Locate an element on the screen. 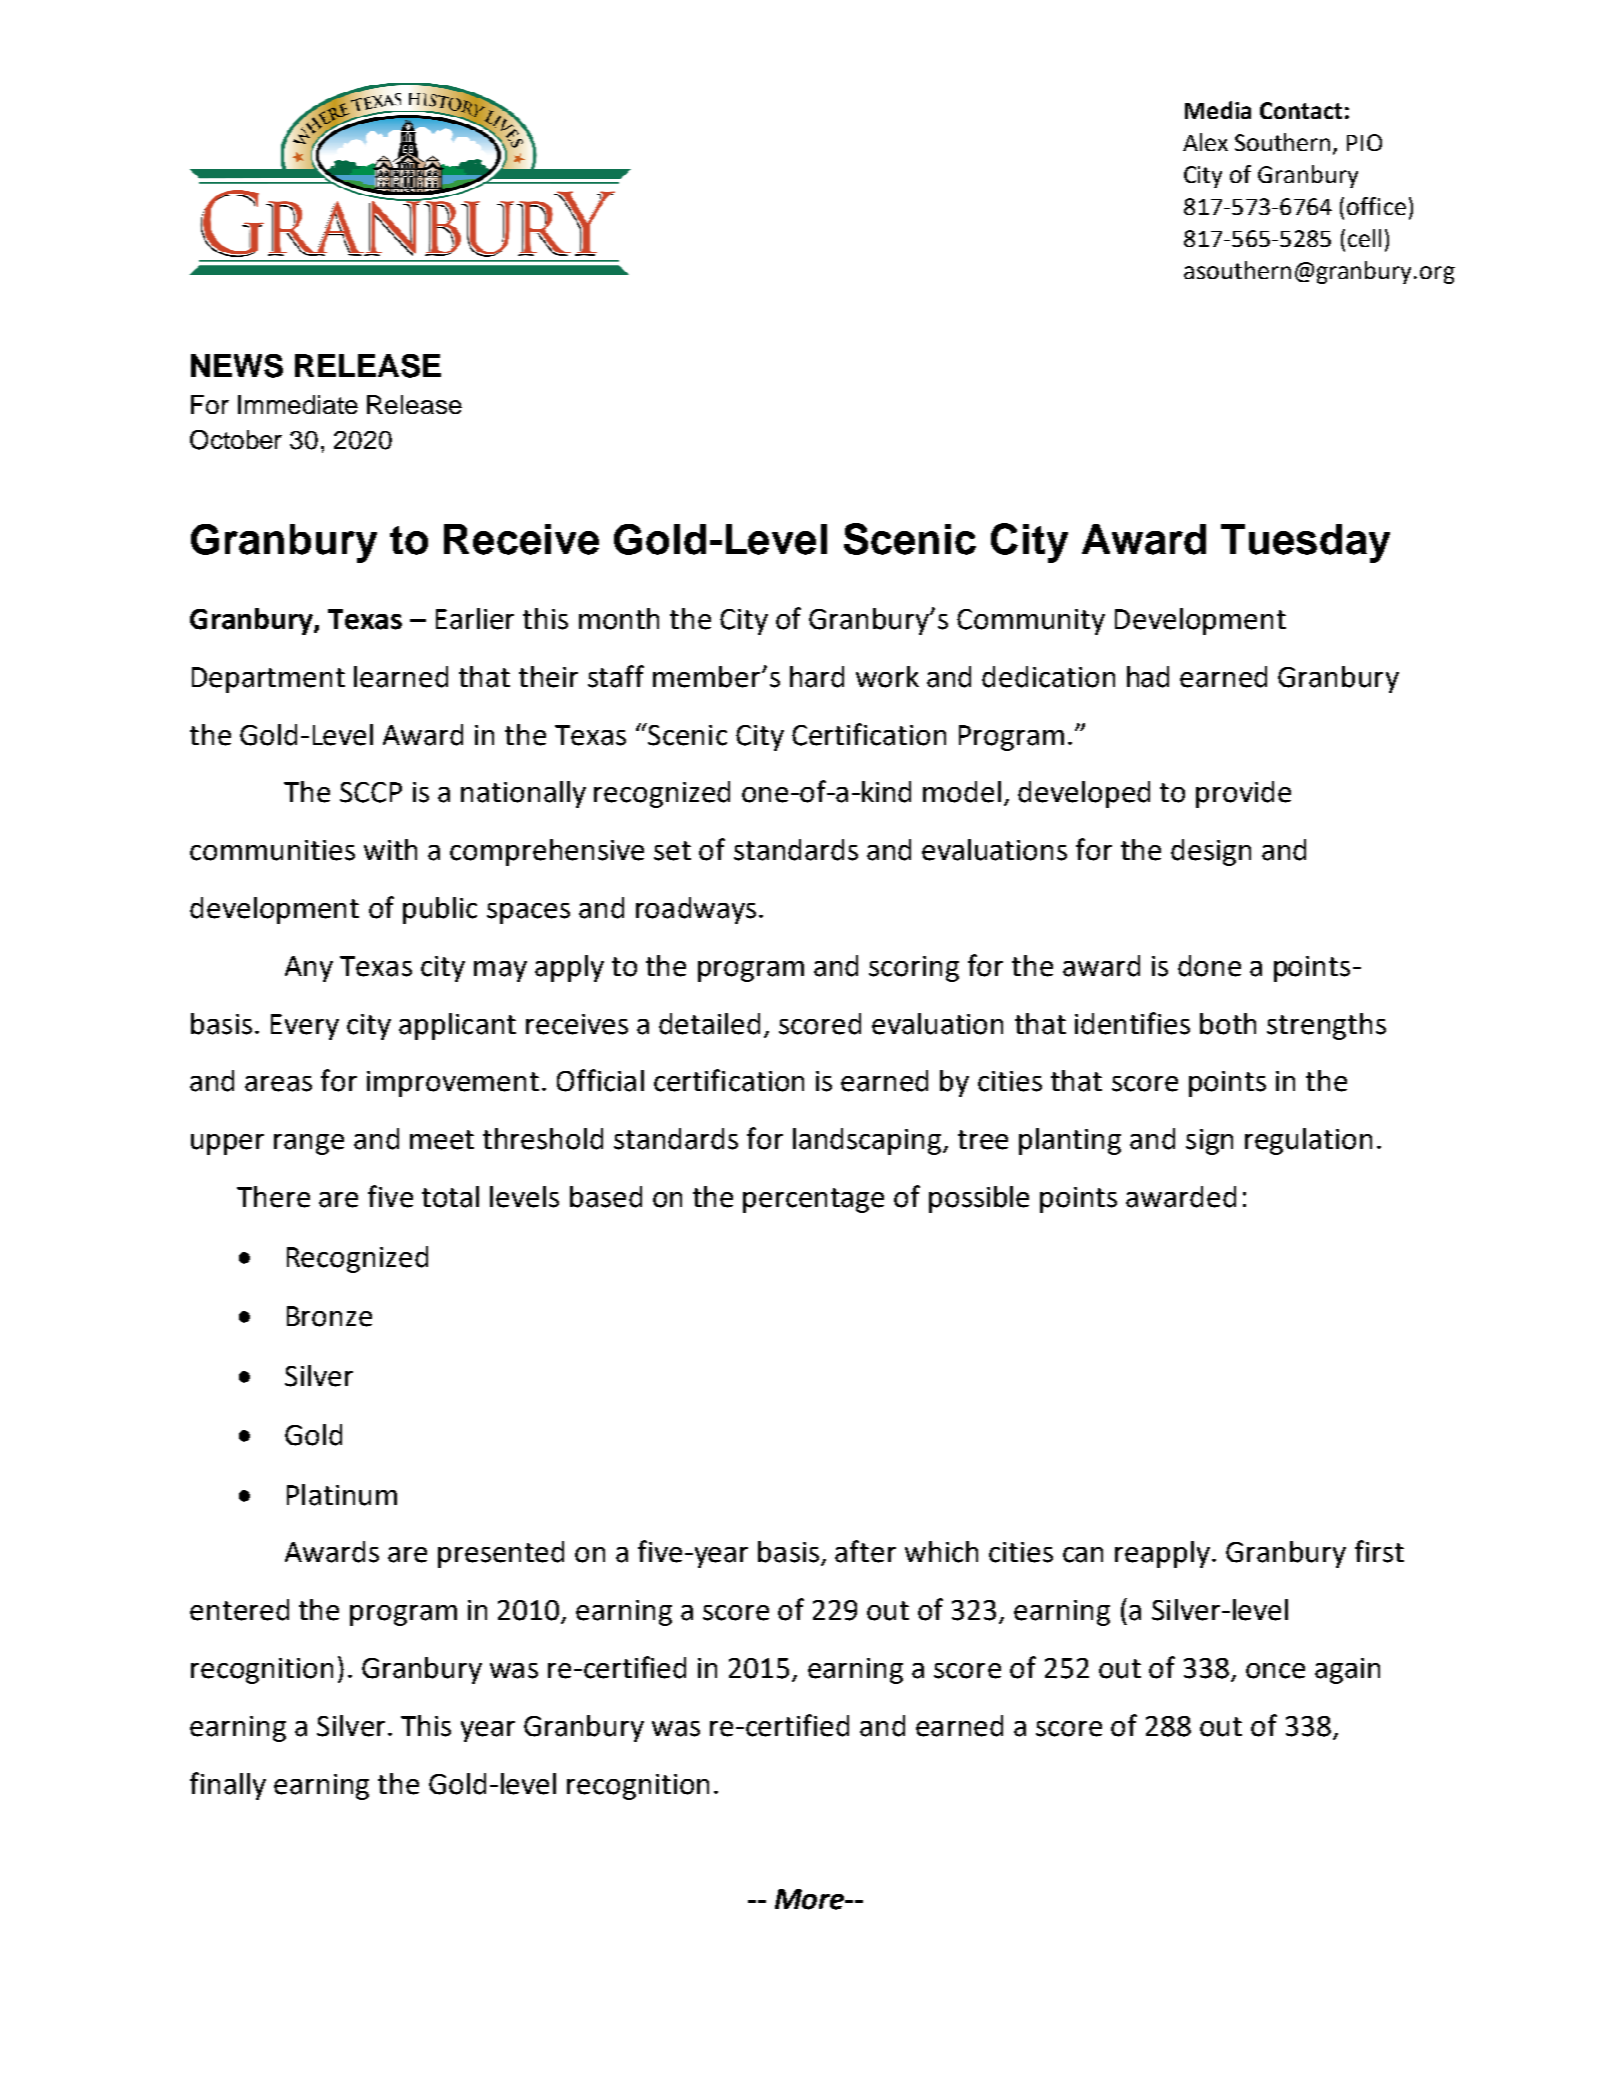 Image resolution: width=1610 pixels, height=2083 pixels. Contact is located at coordinates (1301, 110).
